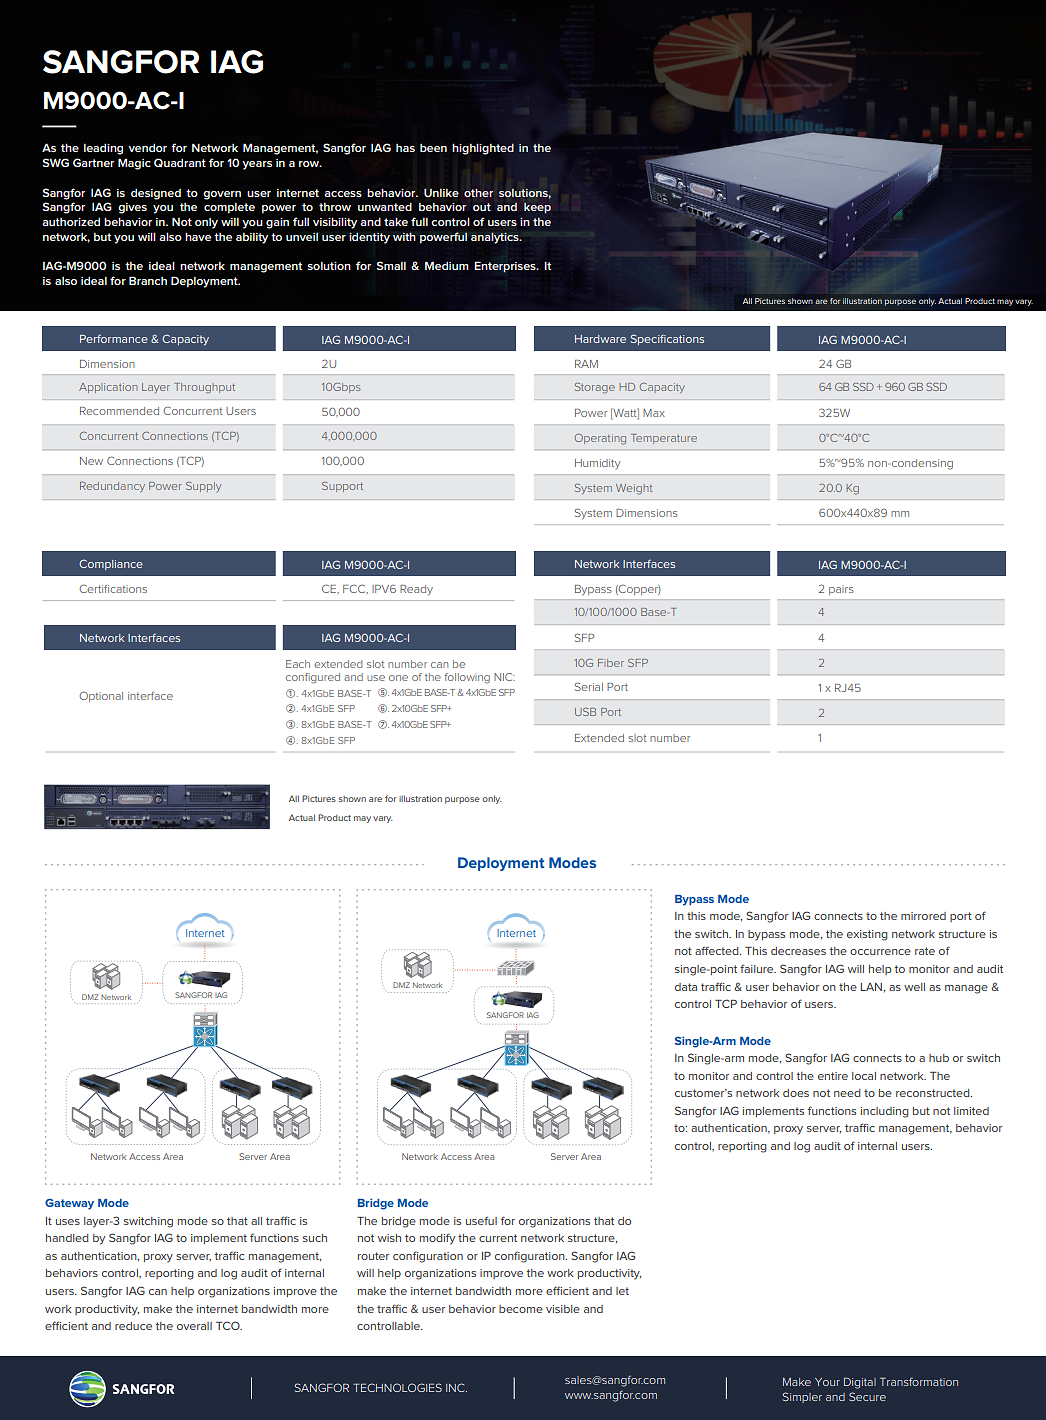  I want to click on mirrored, so click(923, 916).
